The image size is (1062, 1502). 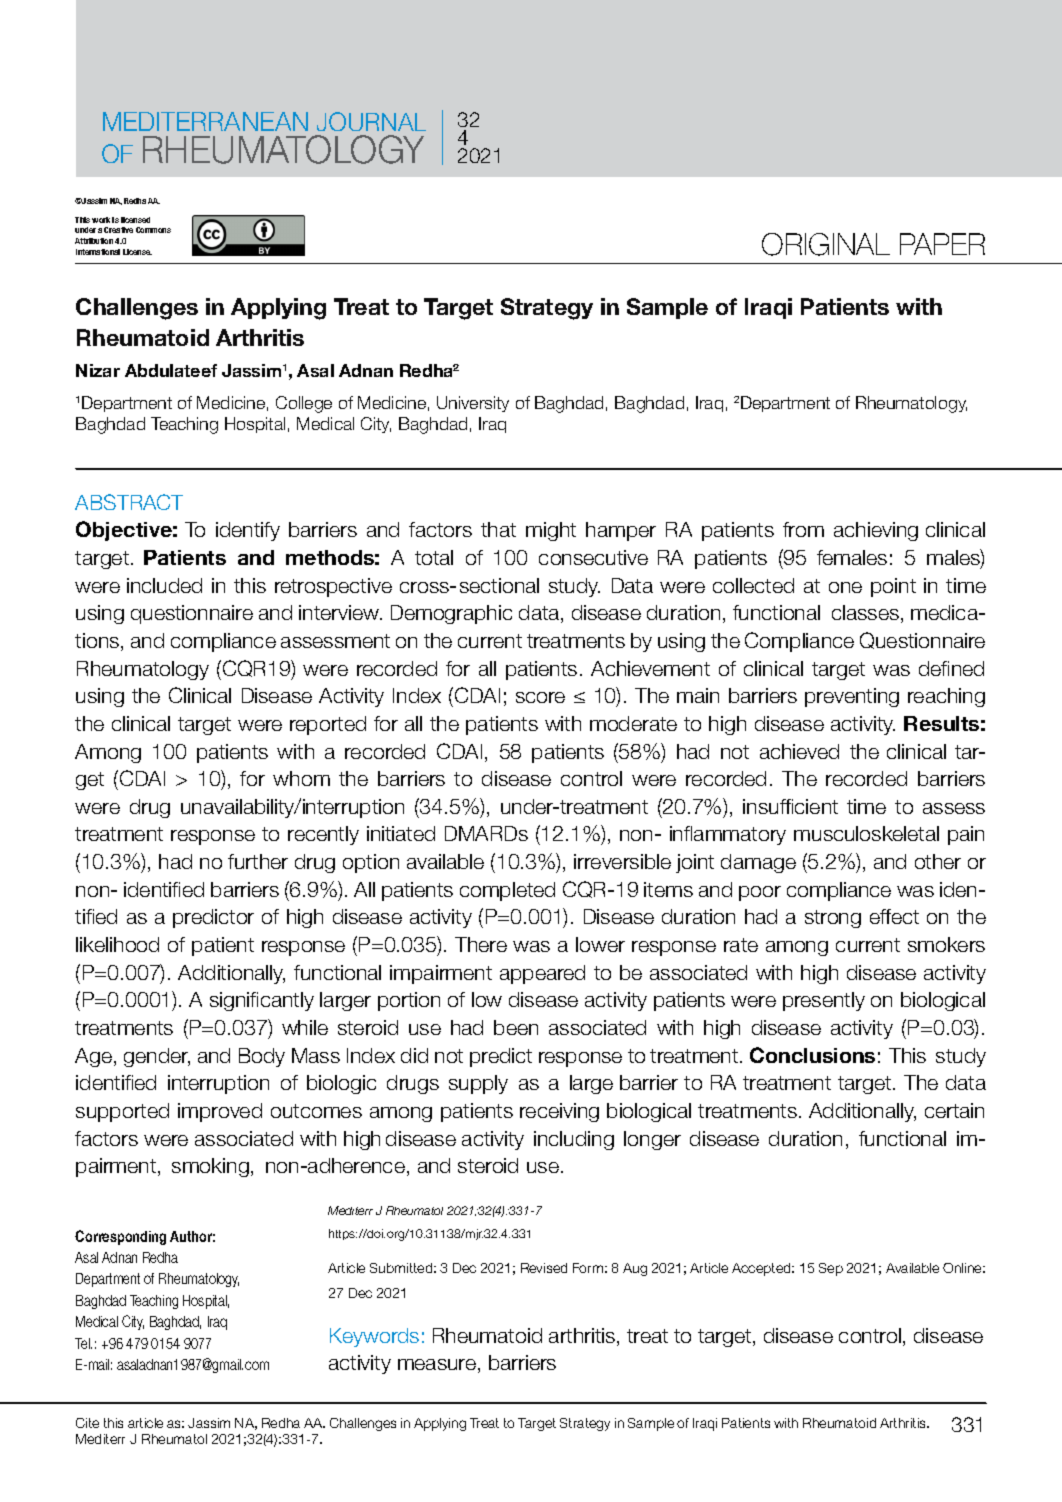 What do you see at coordinates (301, 778) in the image?
I see `whom` at bounding box center [301, 778].
